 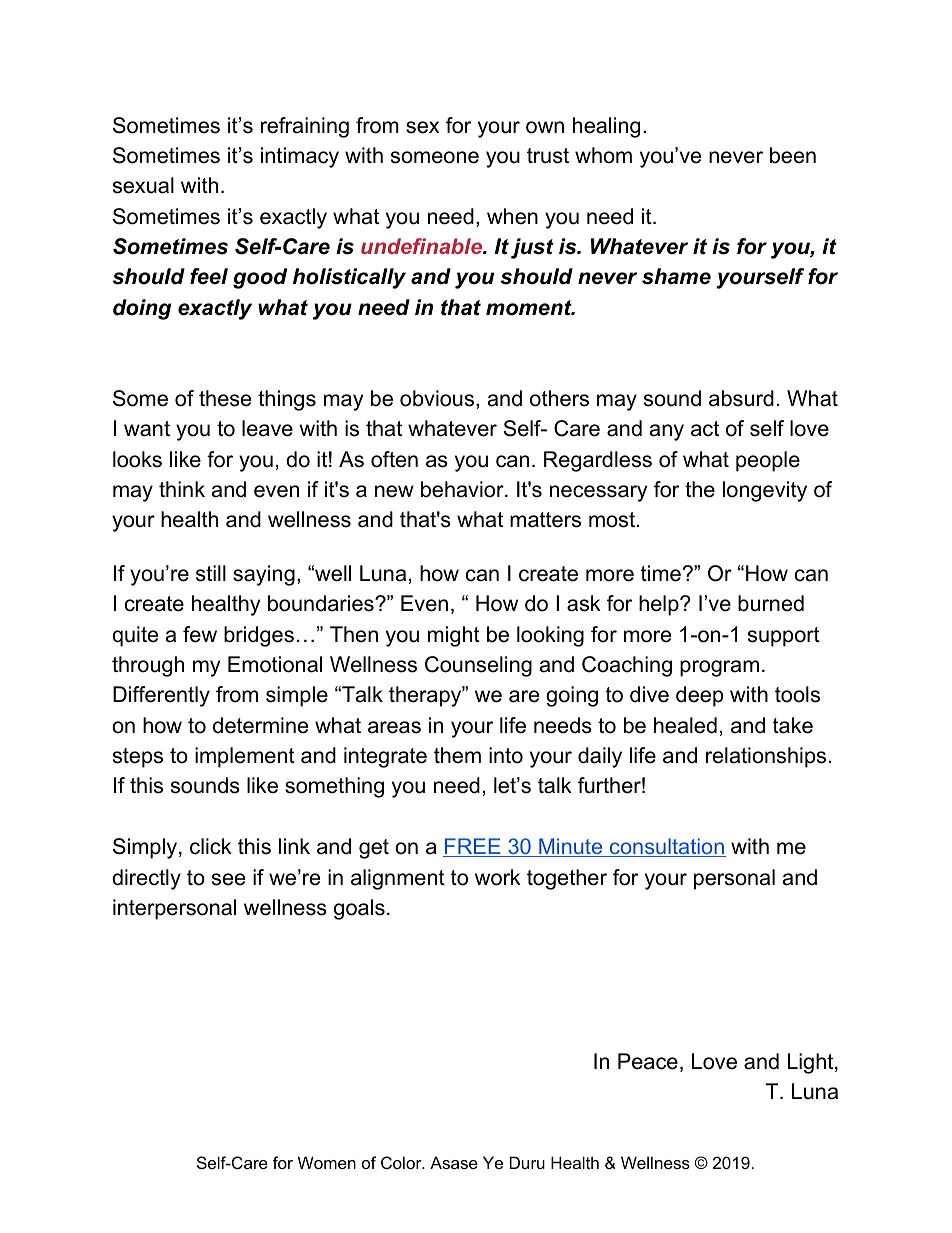 What do you see at coordinates (143, 185) in the screenshot?
I see `sexual` at bounding box center [143, 185].
